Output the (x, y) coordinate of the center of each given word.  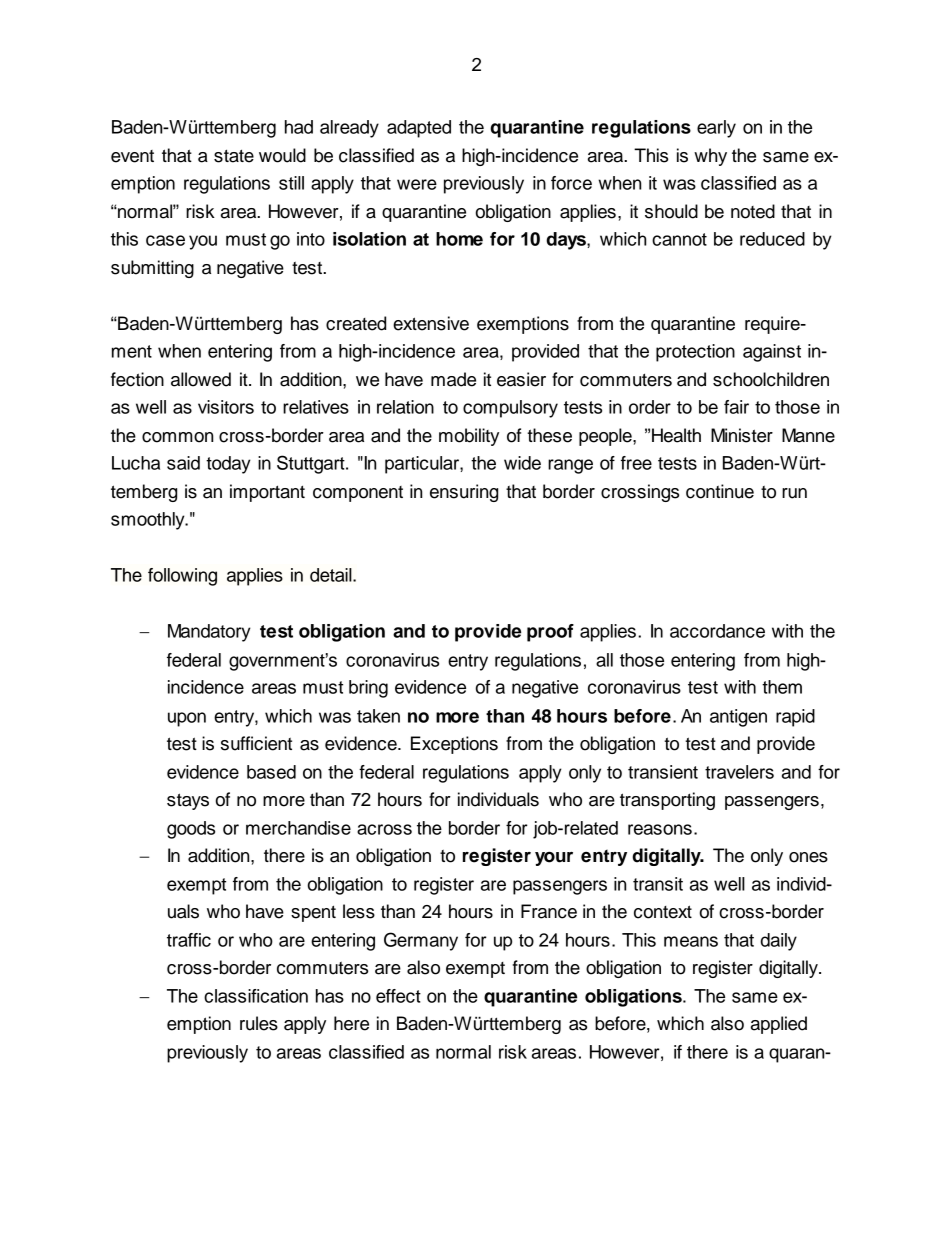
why (710, 157)
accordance (717, 631)
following (182, 577)
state (234, 156)
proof (550, 633)
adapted (419, 129)
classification (256, 996)
